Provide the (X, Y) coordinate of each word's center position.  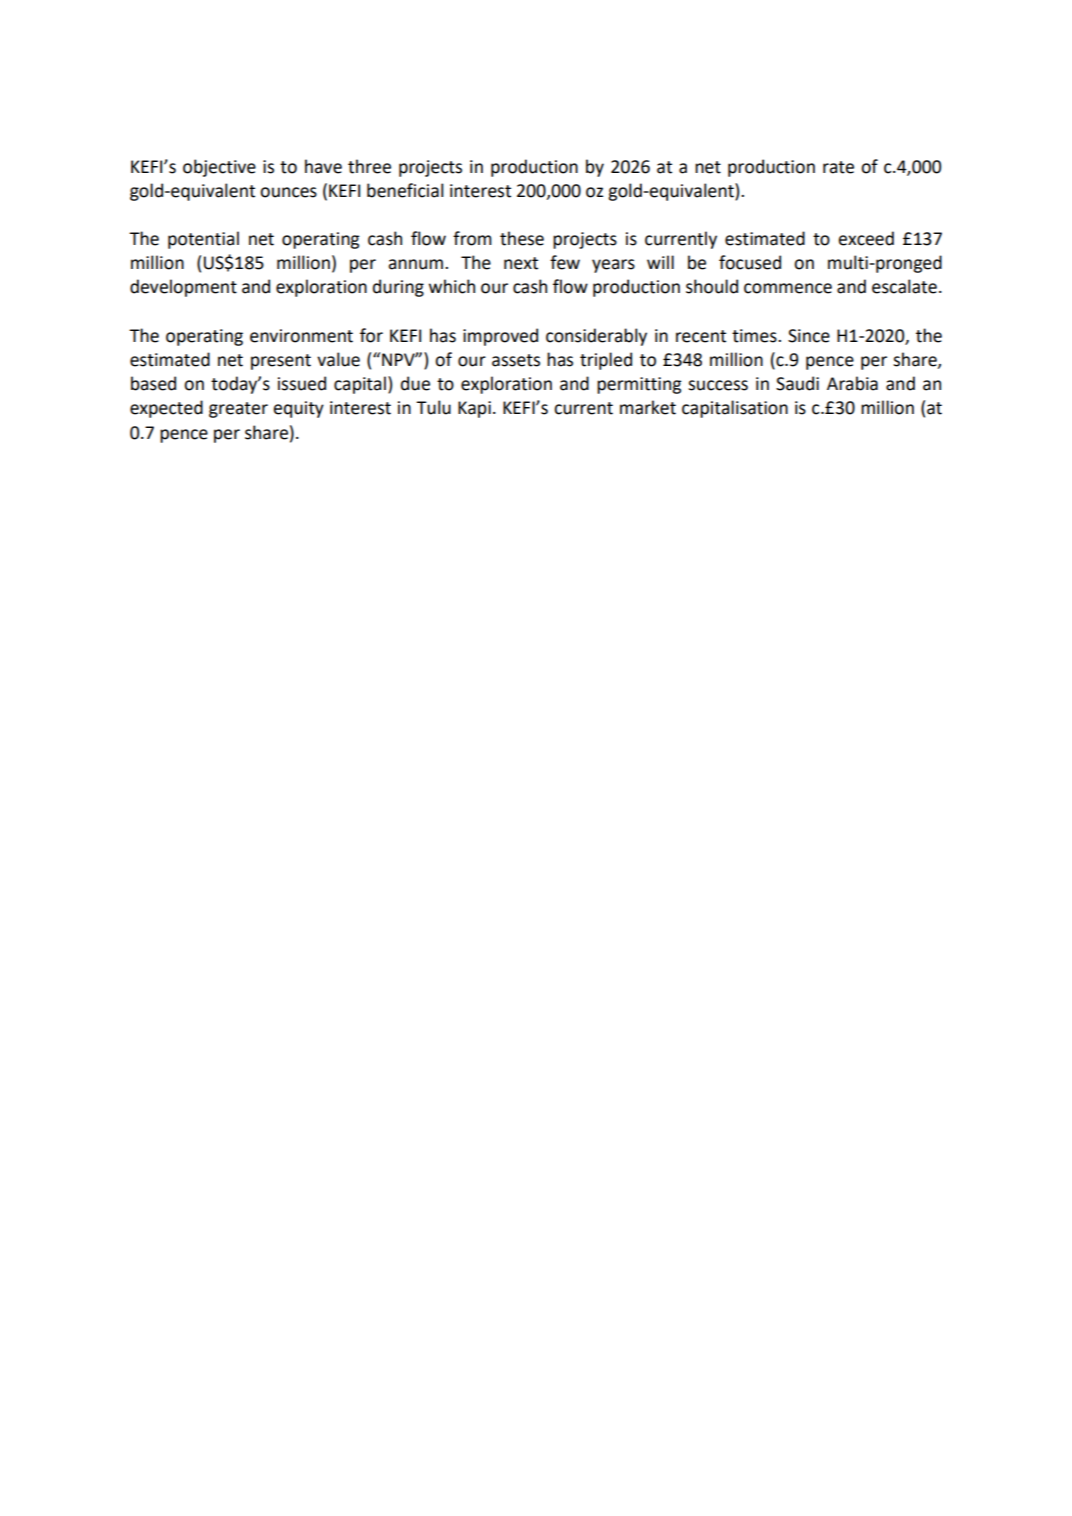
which (452, 286)
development (183, 288)
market (648, 407)
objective (219, 168)
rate (838, 167)
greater (238, 410)
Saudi (797, 383)
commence (788, 288)
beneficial (405, 190)
